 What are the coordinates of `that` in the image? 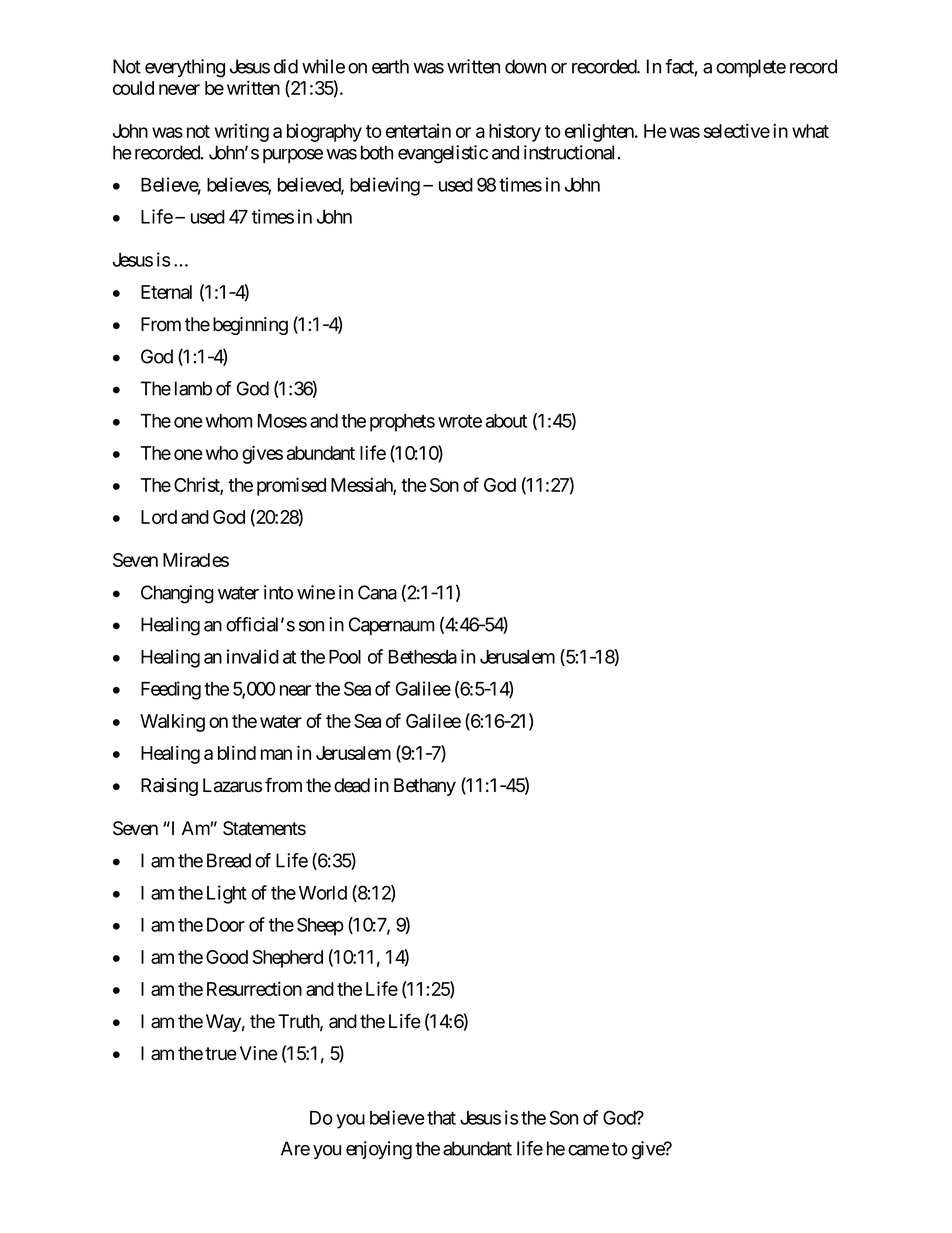 It's located at (441, 1118).
